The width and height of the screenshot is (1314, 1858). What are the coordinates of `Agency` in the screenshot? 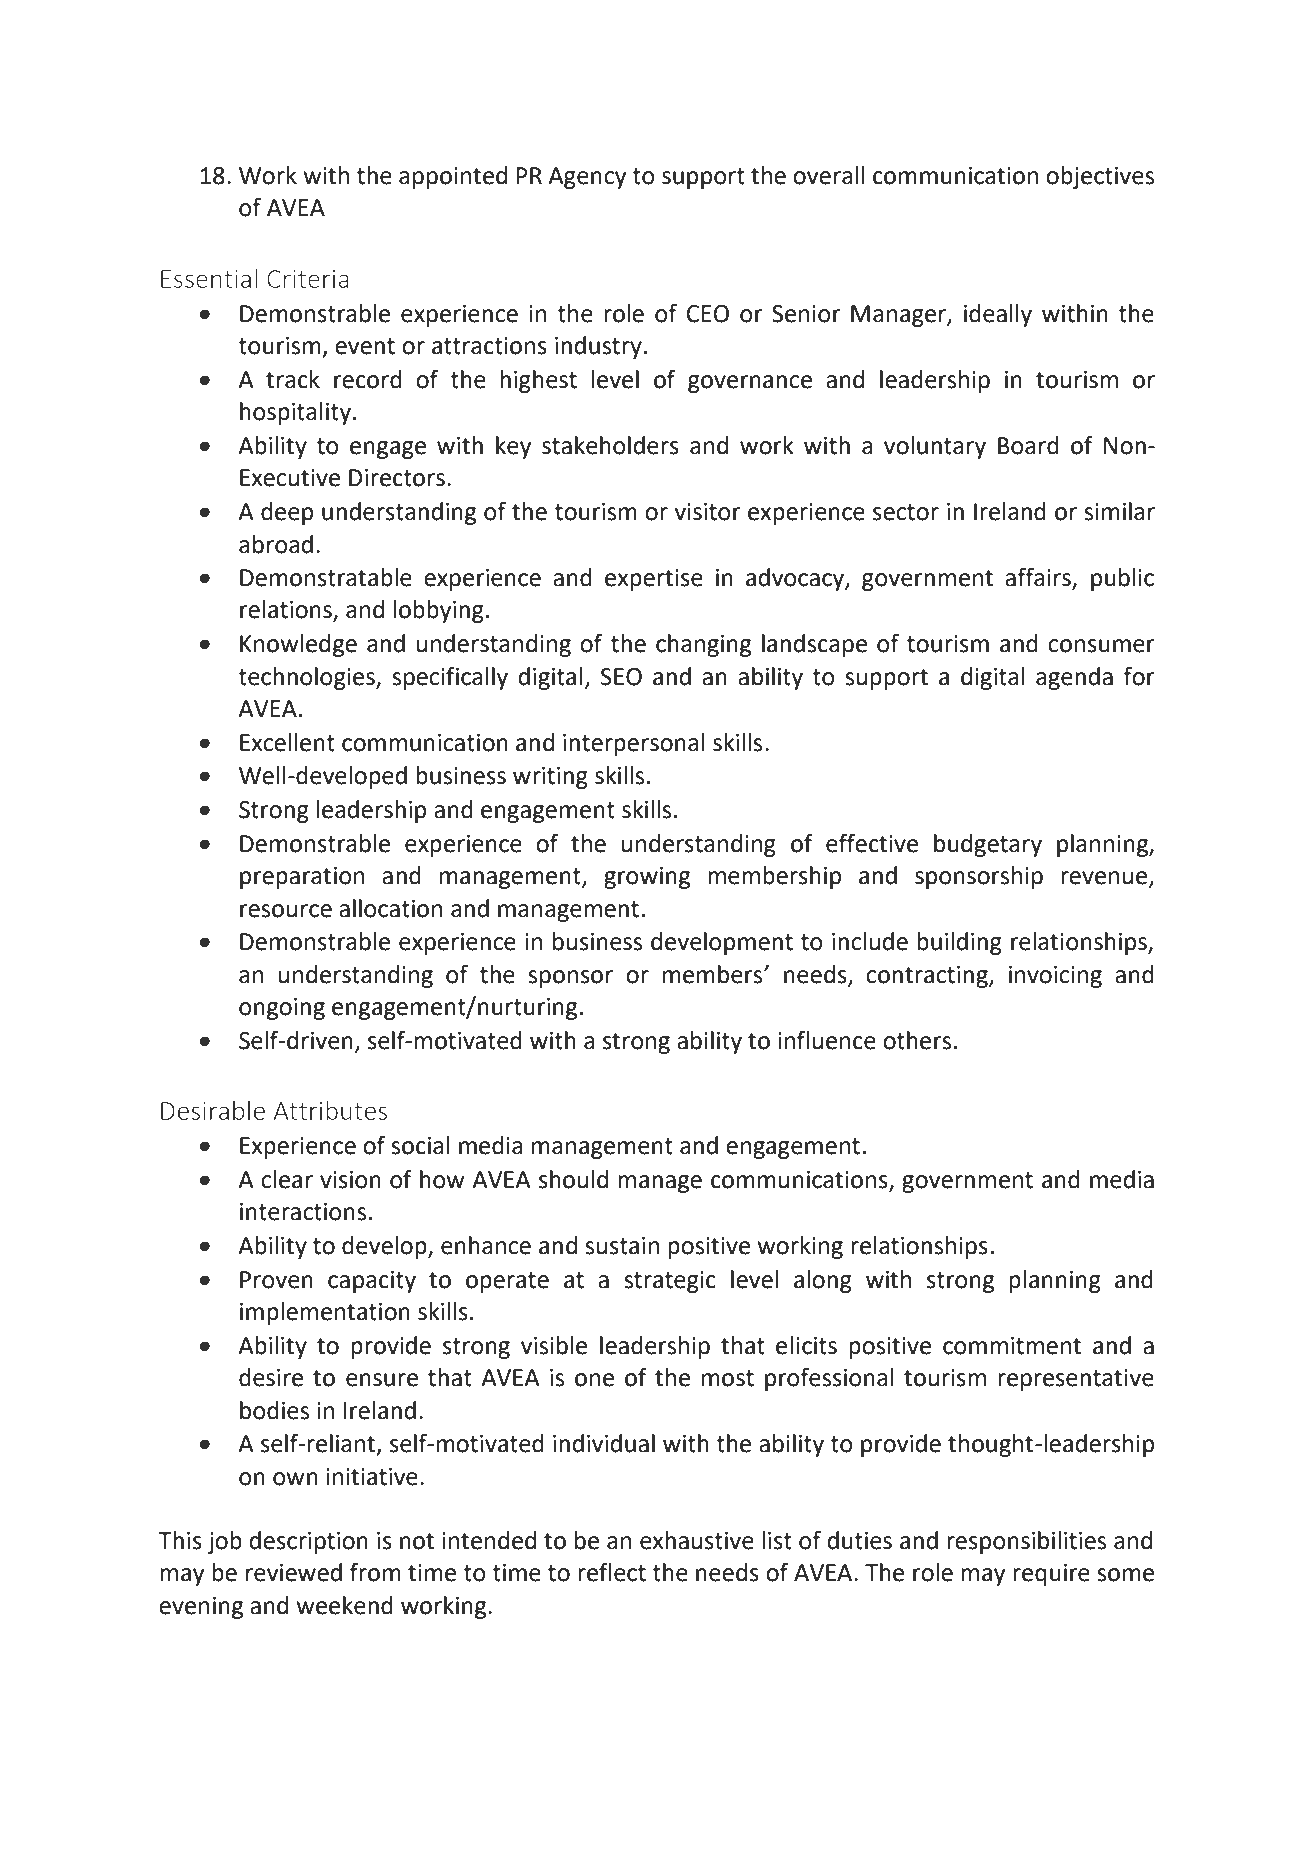 It's located at (587, 178).
